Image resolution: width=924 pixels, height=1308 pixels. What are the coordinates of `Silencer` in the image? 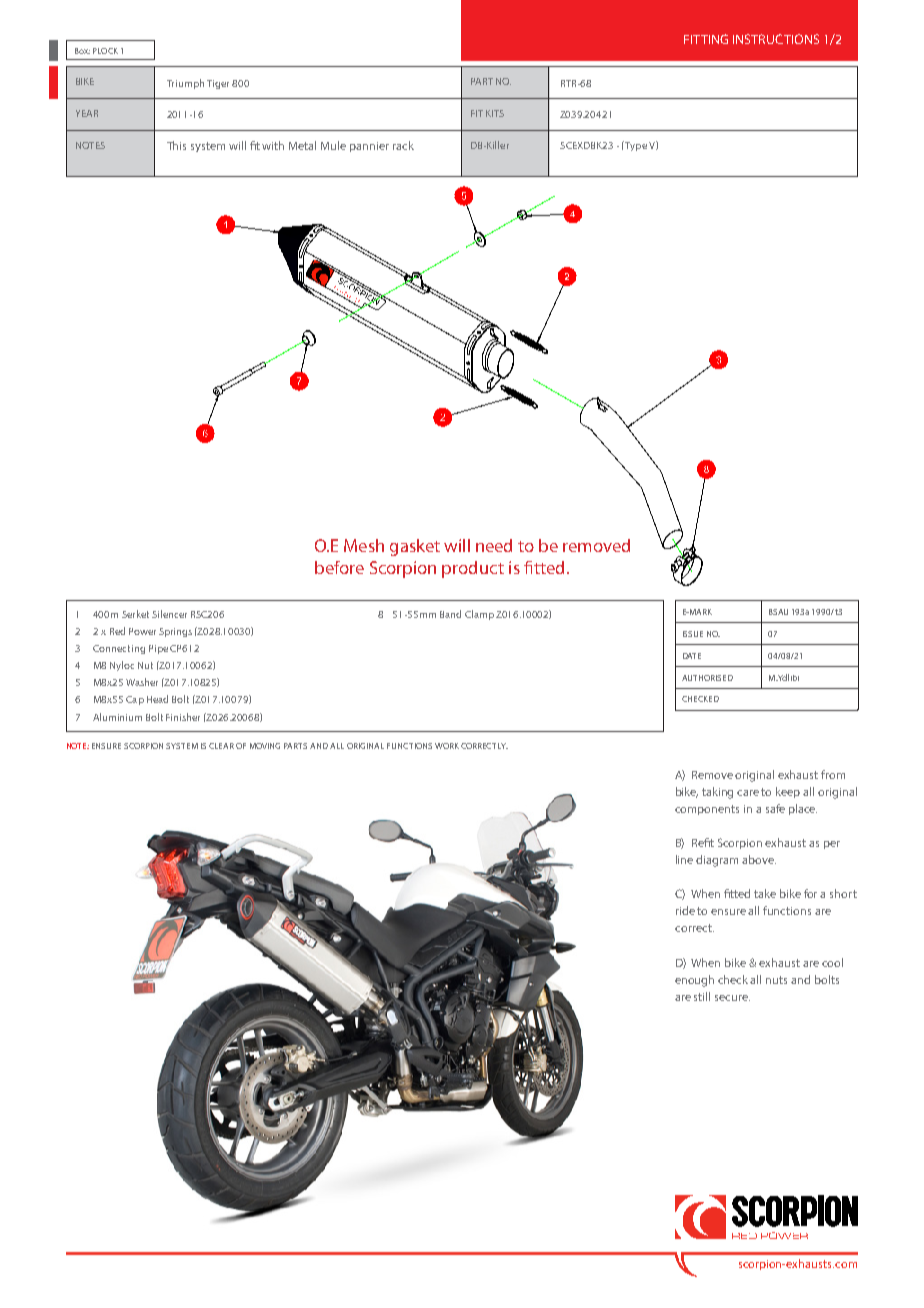 It's located at (169, 614).
